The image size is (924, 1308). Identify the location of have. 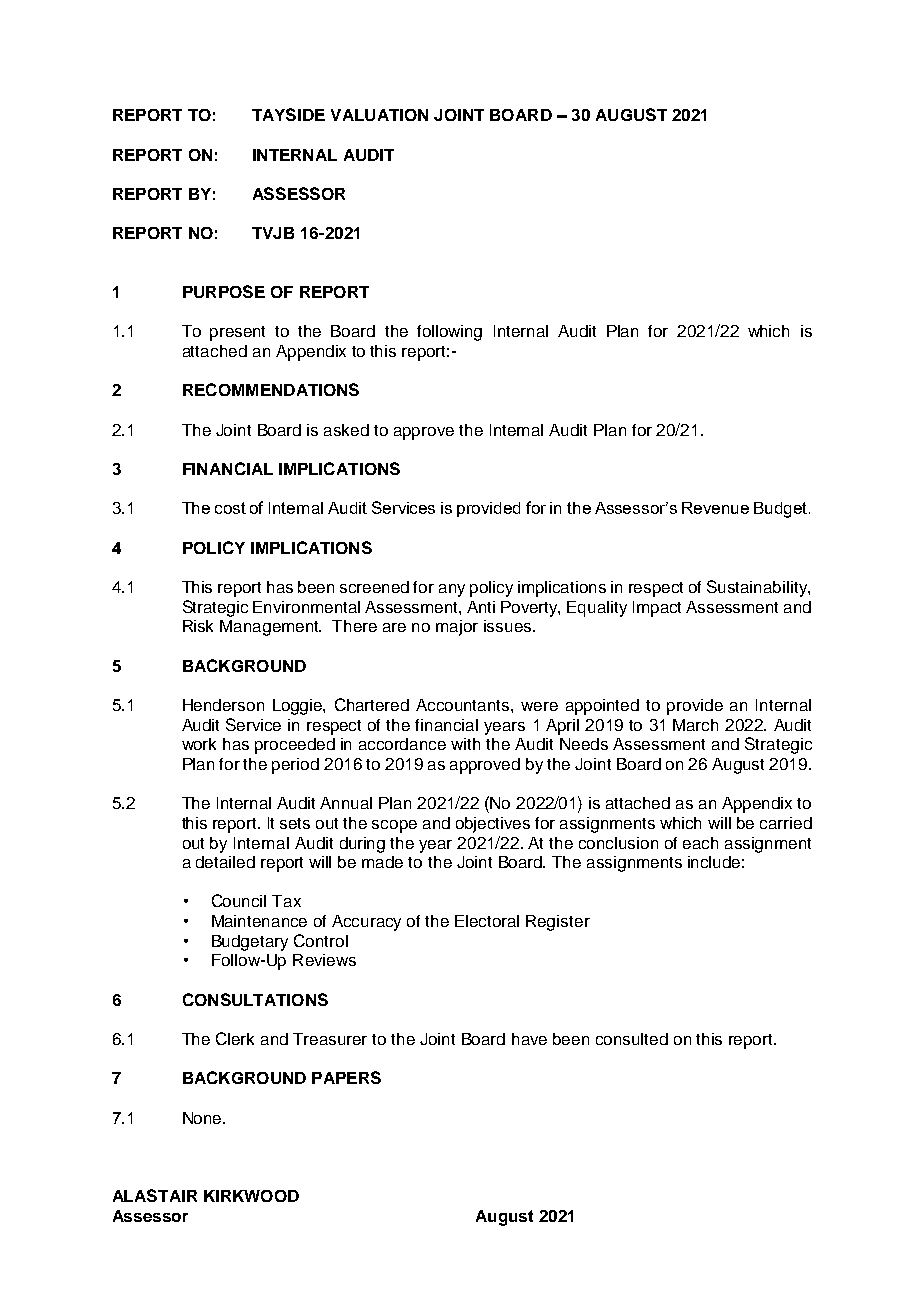
(529, 1039).
